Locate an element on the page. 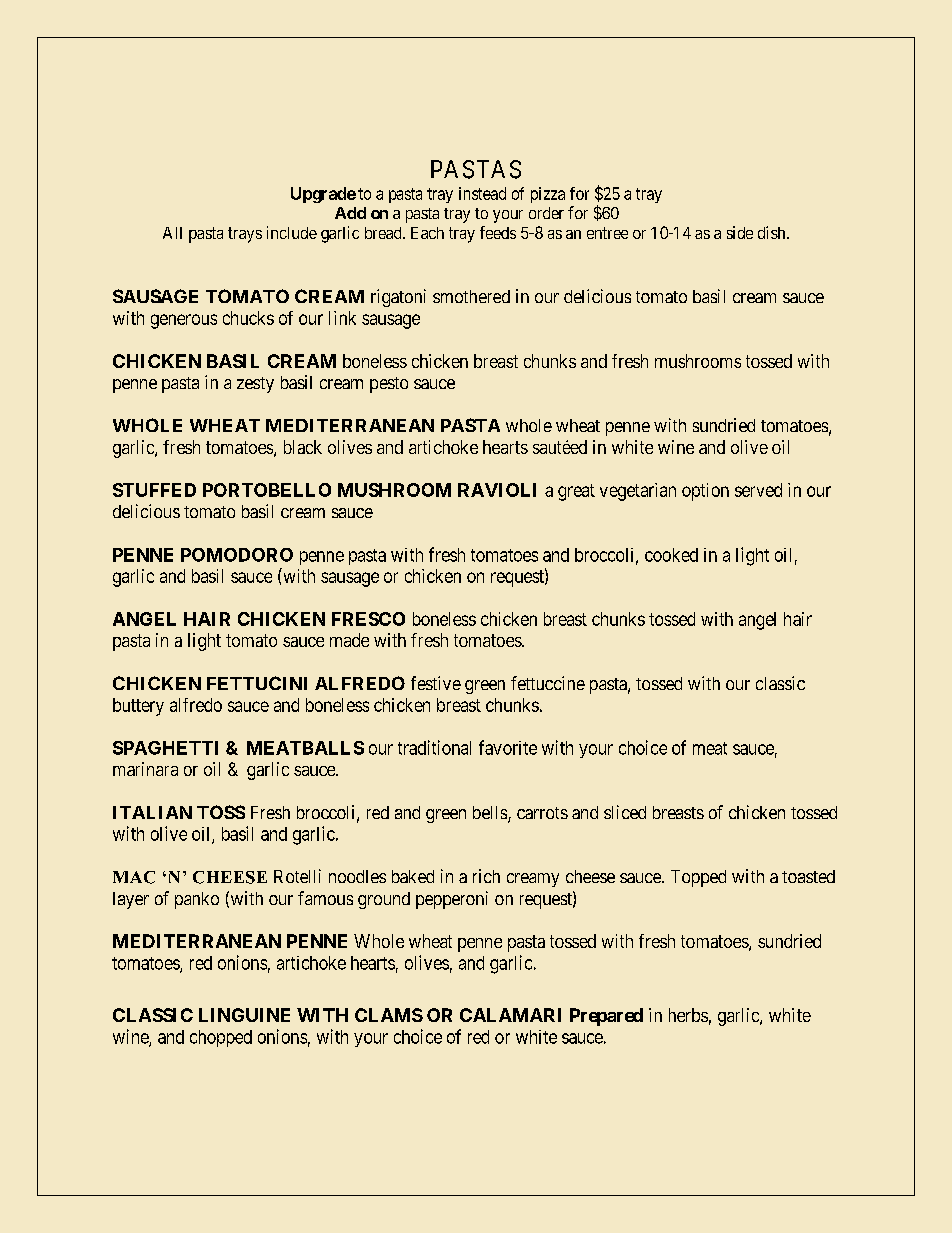 This image has height=1233, width=952. RAVIOLI is located at coordinates (497, 490).
